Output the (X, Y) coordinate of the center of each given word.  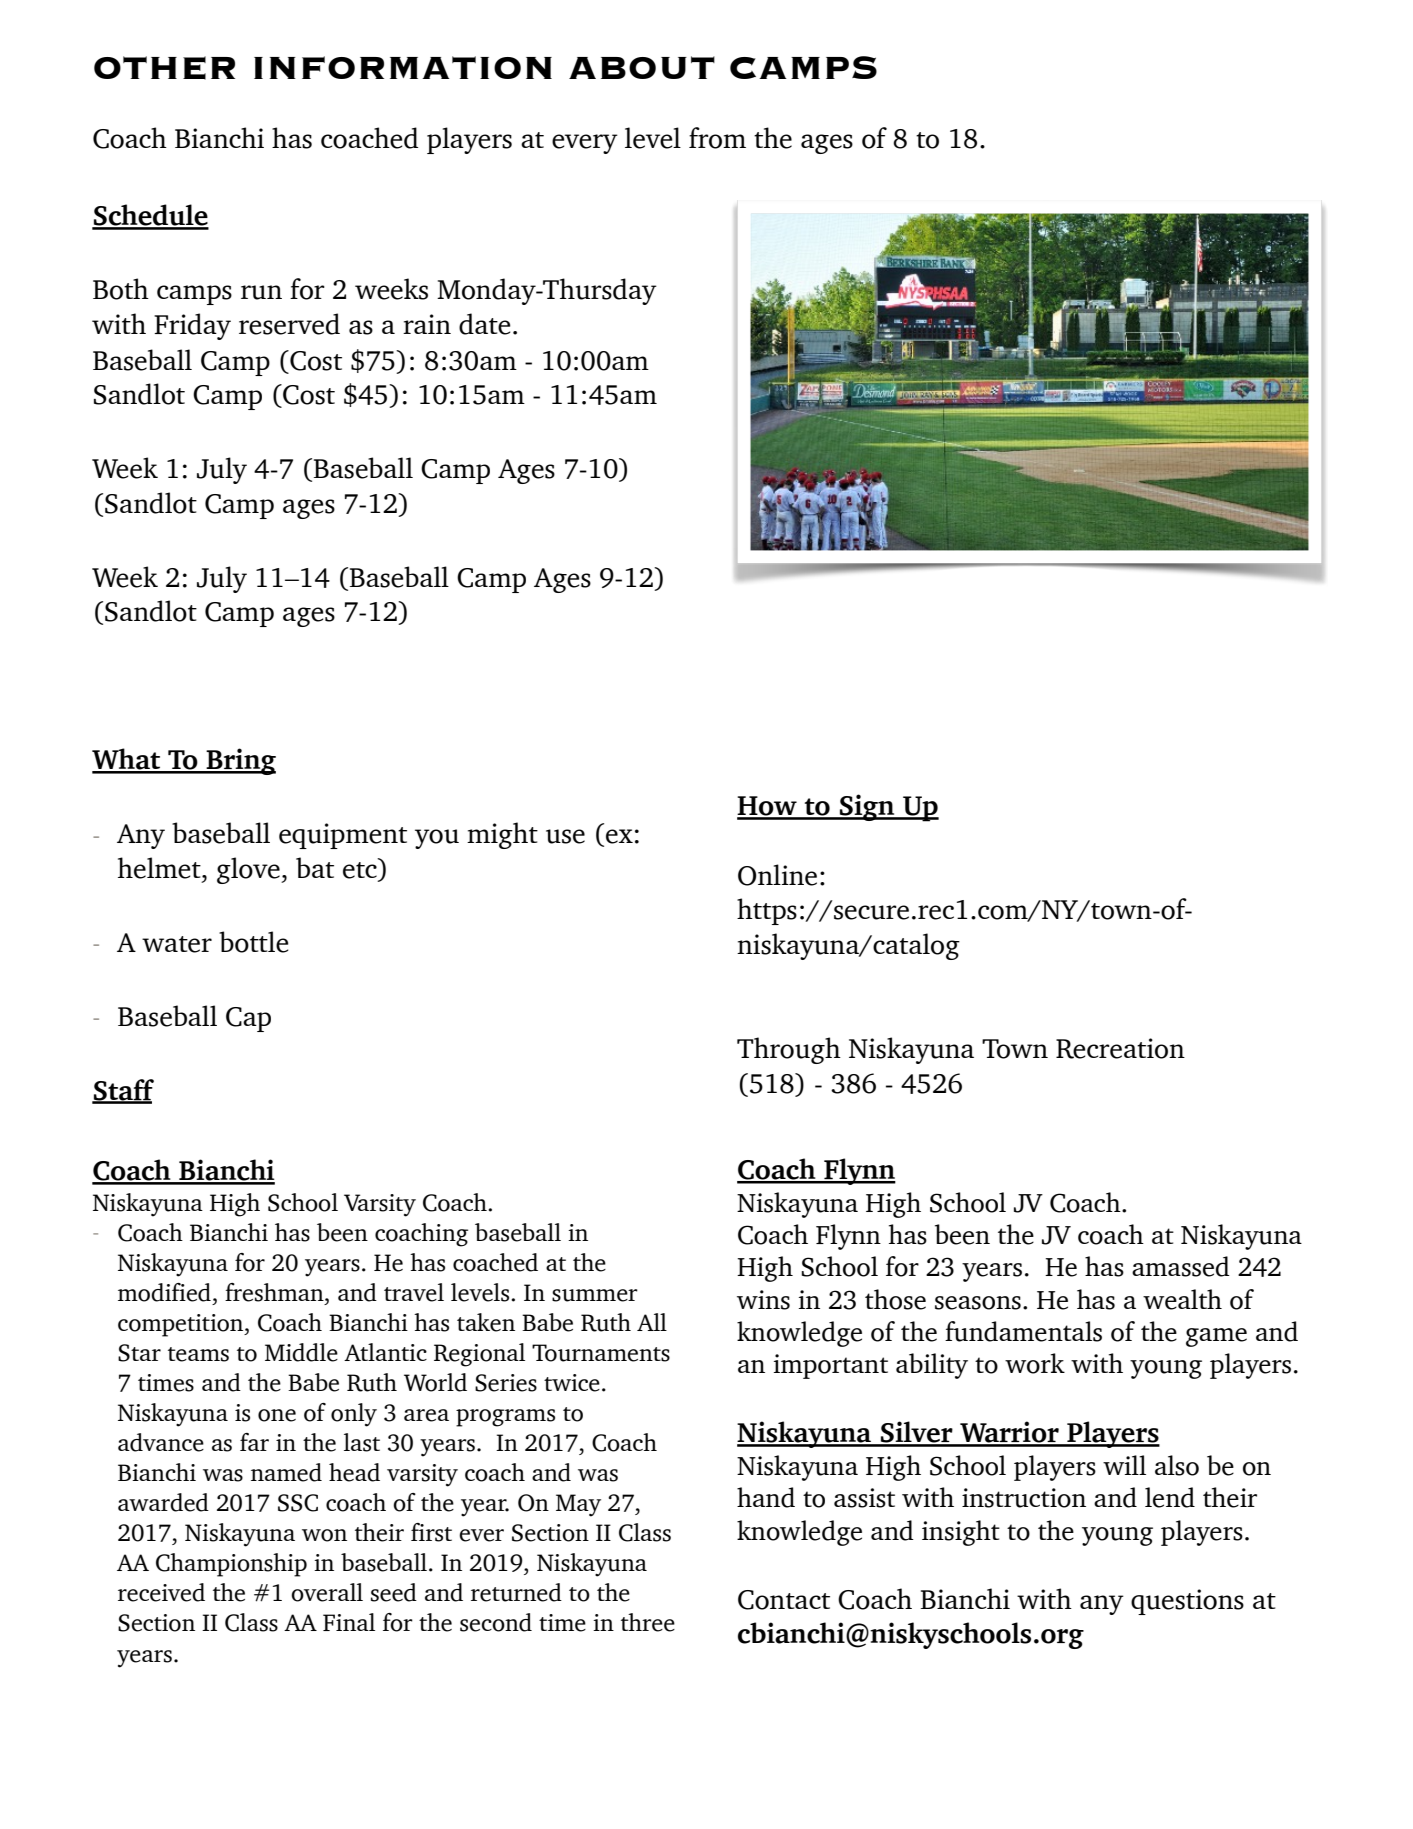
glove (249, 870)
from (717, 138)
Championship (231, 1565)
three (648, 1622)
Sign (867, 807)
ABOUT (642, 67)
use (565, 836)
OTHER (164, 68)
